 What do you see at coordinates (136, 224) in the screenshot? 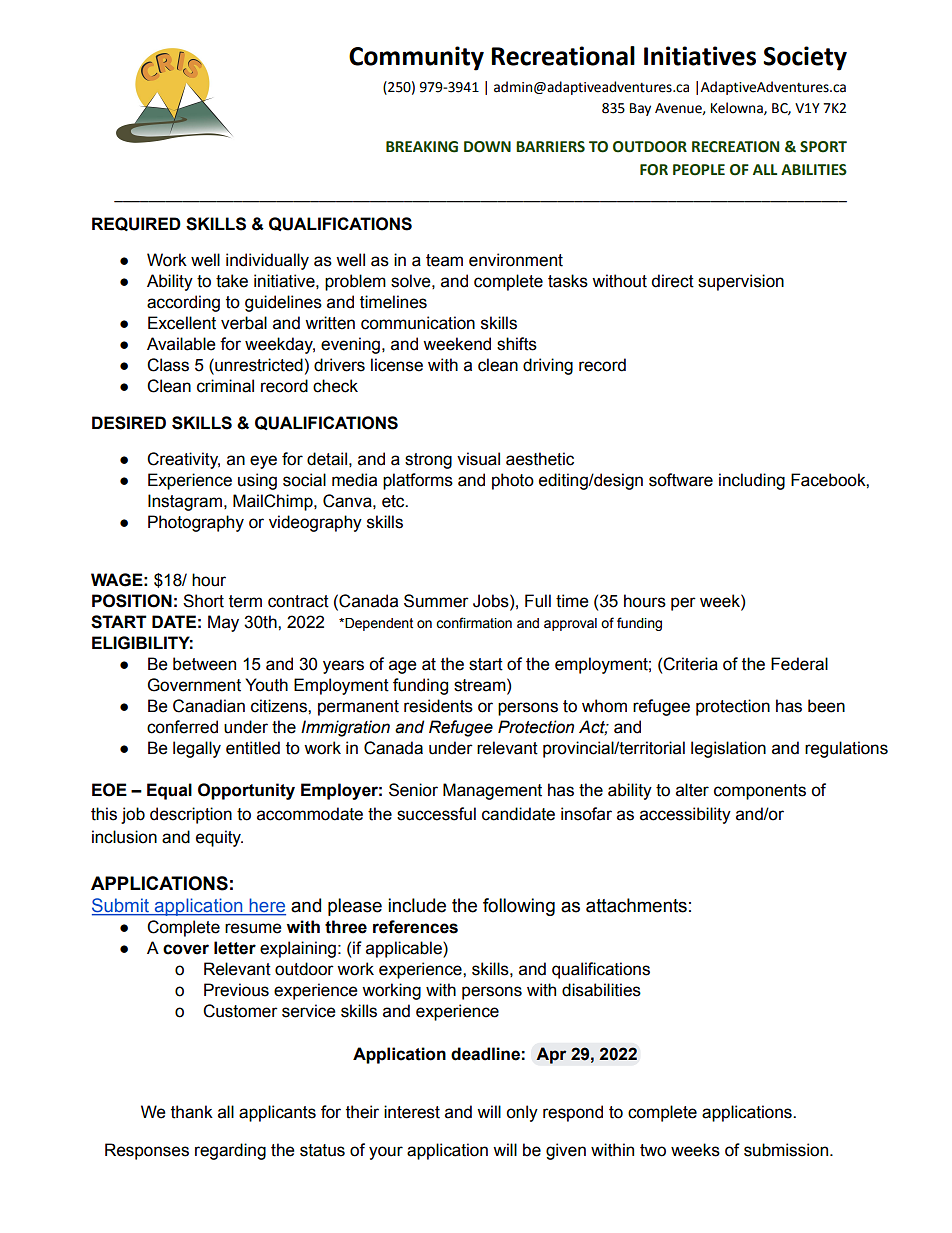
I see `REQUIRED` at bounding box center [136, 224].
